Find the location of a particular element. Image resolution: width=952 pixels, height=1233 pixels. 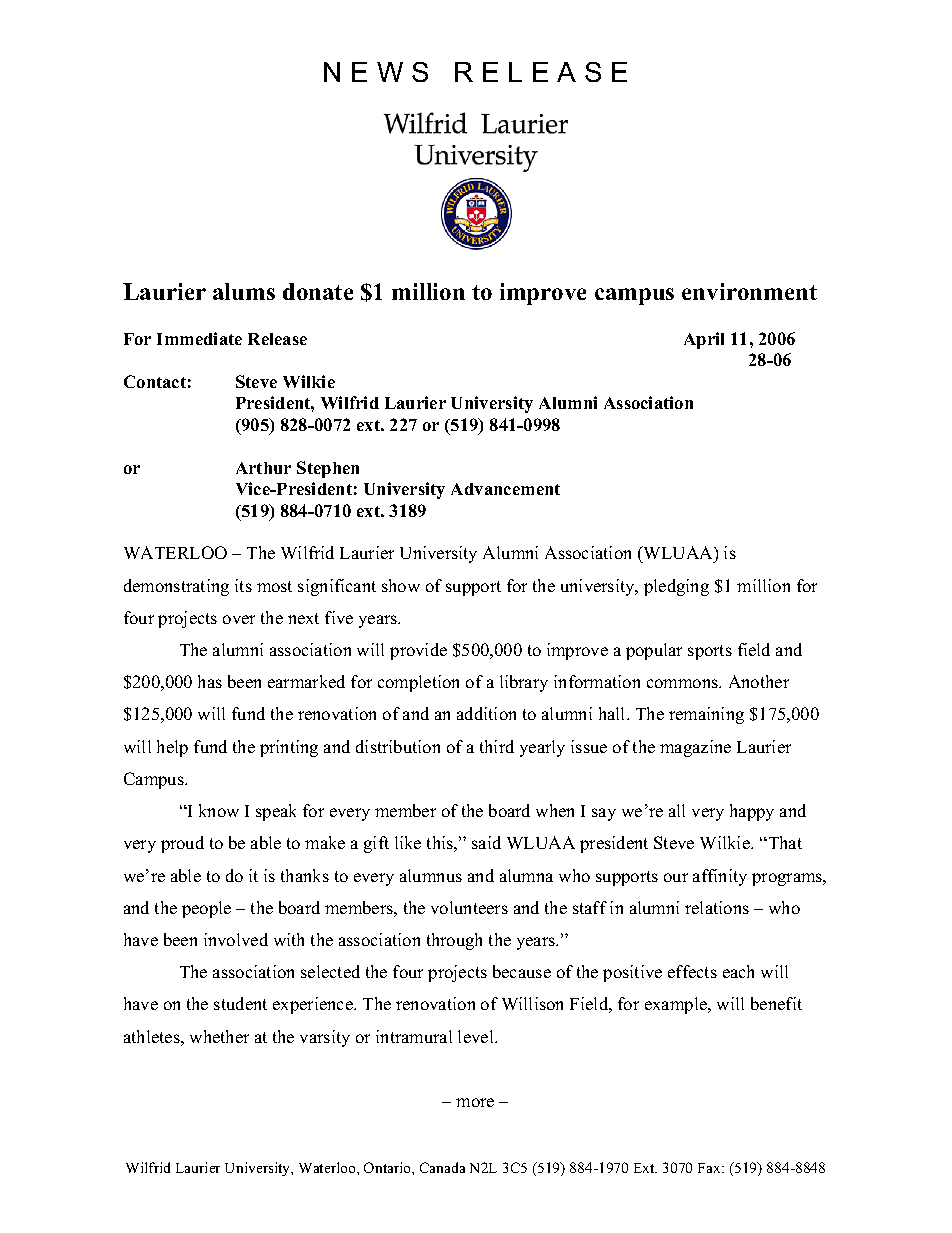

Ontario is located at coordinates (388, 1167).
